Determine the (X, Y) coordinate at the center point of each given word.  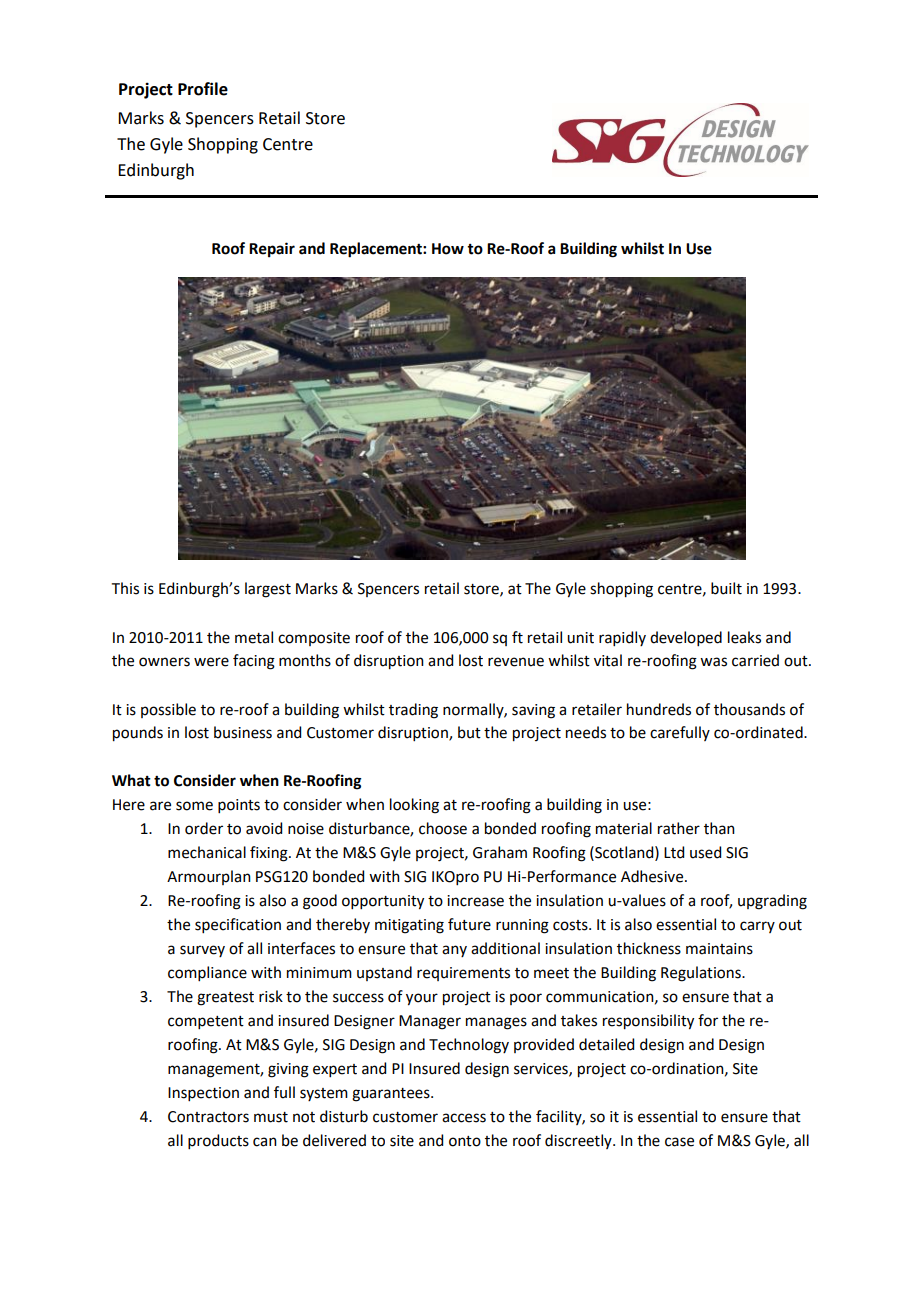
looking (414, 806)
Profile (203, 89)
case (679, 1142)
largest (268, 590)
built (726, 588)
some (194, 806)
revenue (516, 662)
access (464, 1118)
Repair (272, 250)
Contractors (208, 1117)
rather (679, 828)
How (448, 249)
